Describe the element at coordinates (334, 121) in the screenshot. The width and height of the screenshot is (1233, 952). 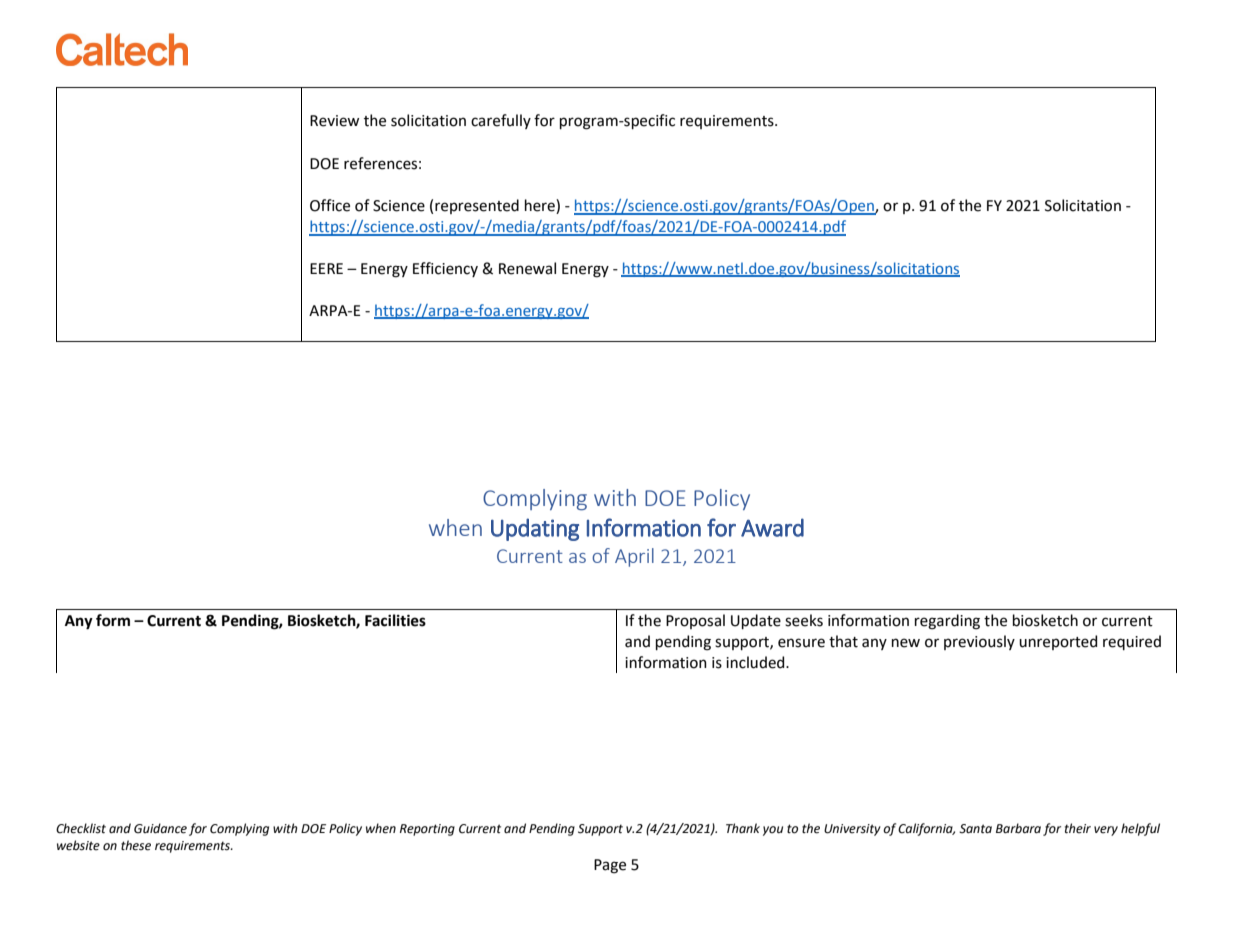
I see `Review` at that location.
